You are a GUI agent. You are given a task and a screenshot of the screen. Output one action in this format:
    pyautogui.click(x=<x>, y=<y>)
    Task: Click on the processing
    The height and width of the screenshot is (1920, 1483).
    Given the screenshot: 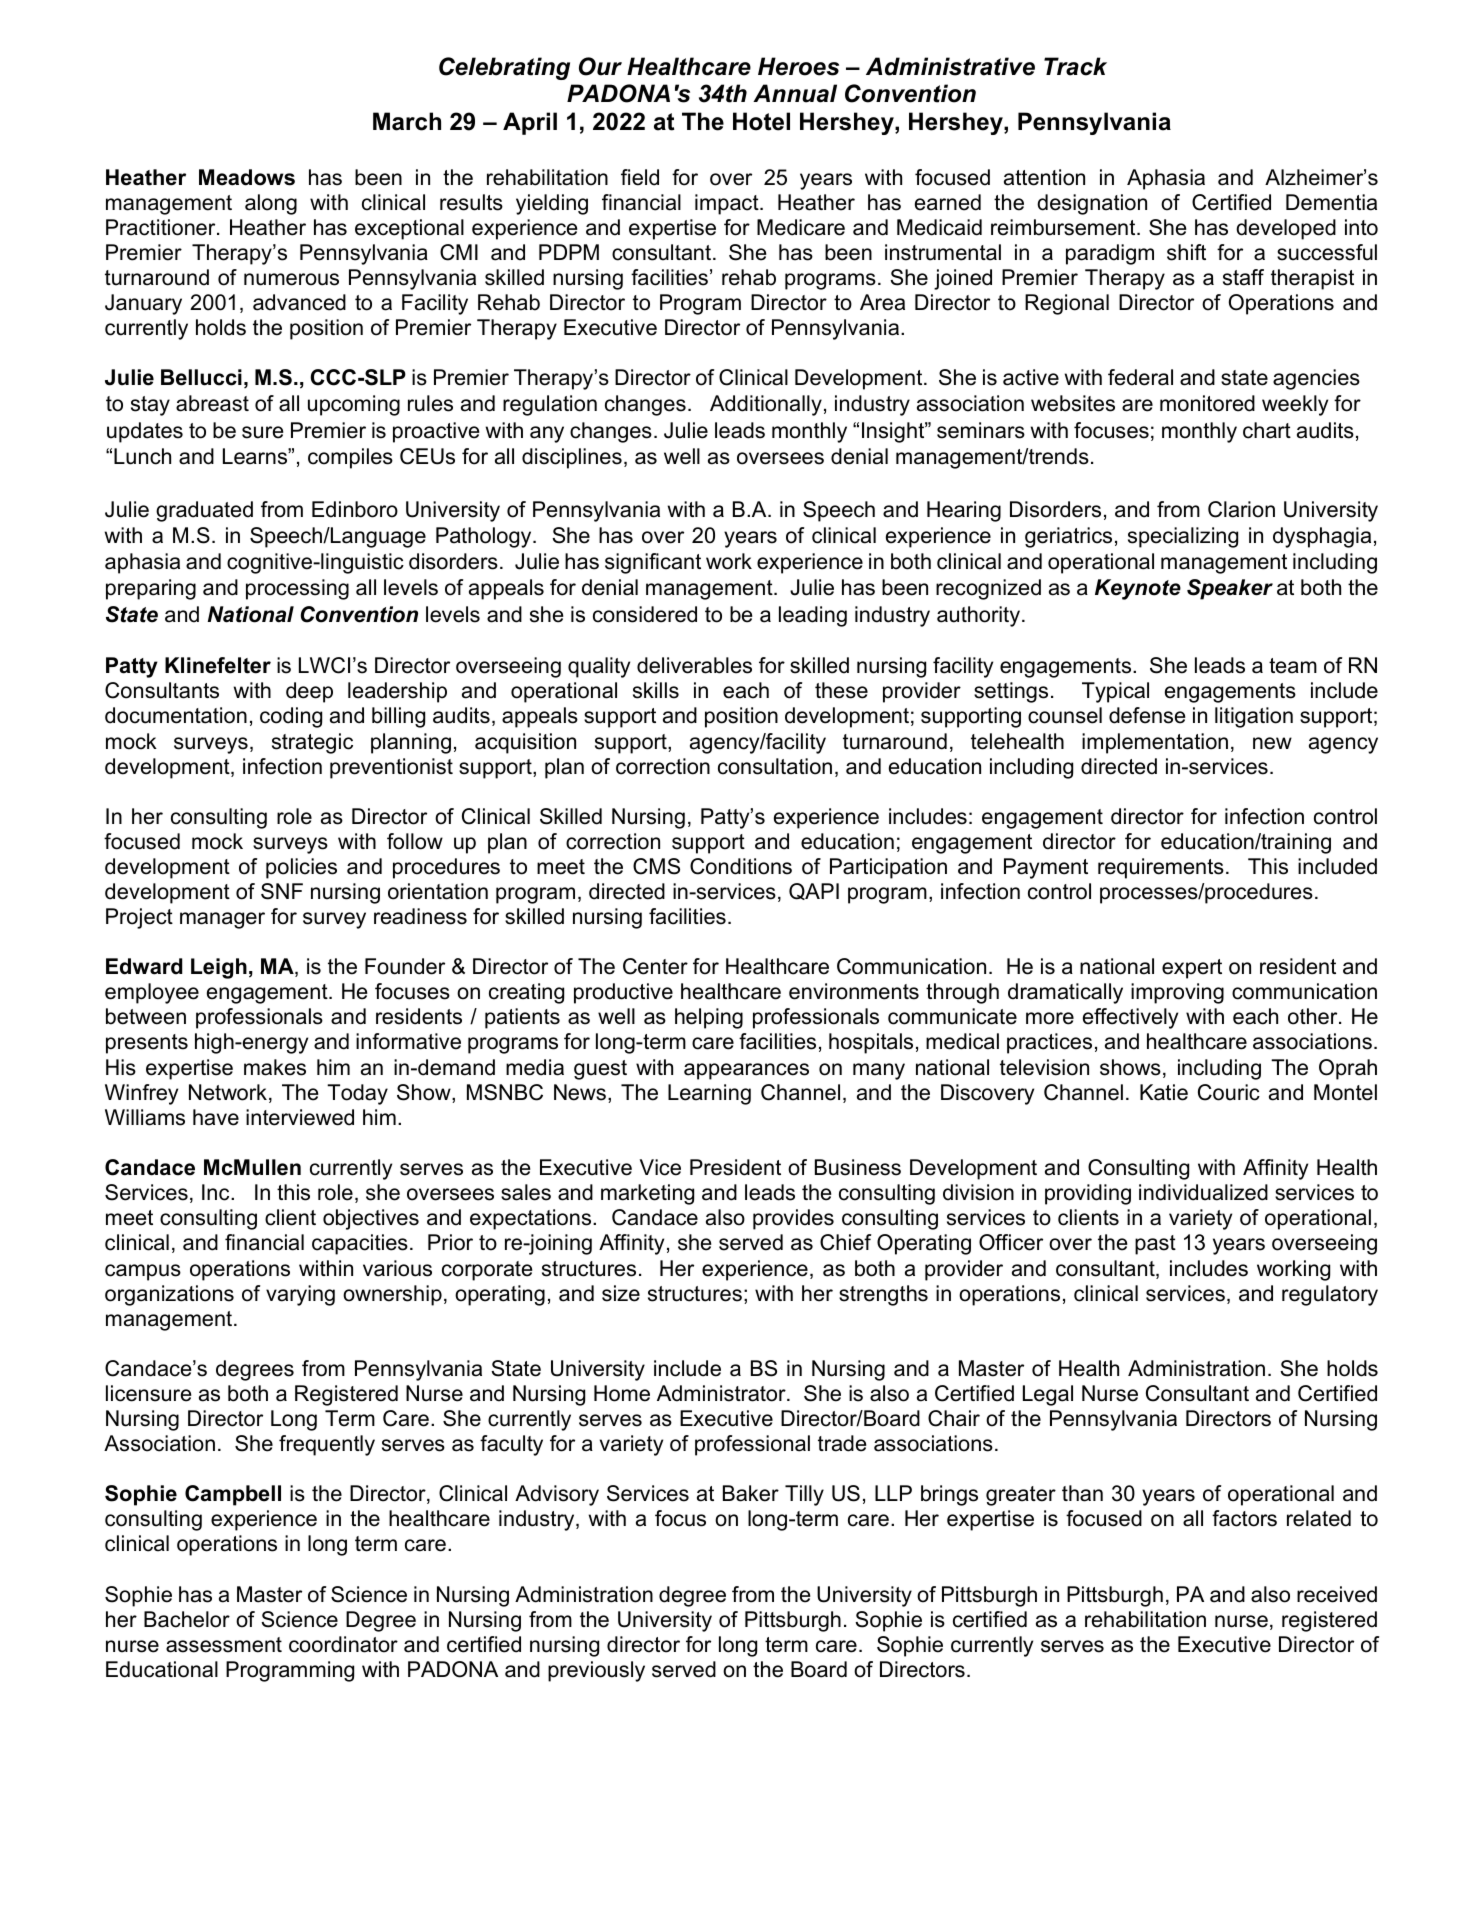 What is the action you would take?
    pyautogui.click(x=297, y=589)
